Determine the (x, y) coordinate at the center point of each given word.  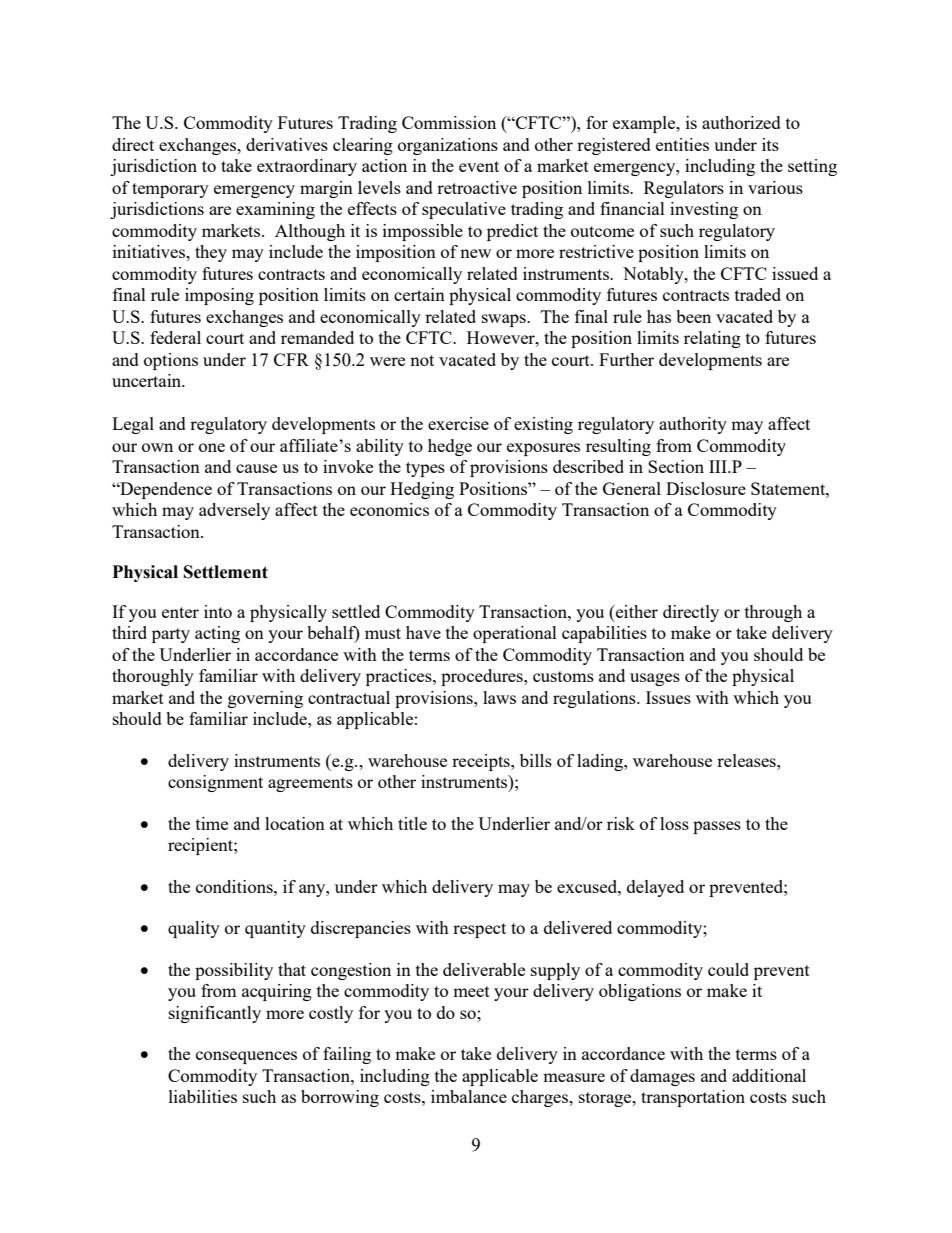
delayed (655, 888)
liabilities (203, 1096)
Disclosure (706, 488)
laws (499, 697)
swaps (505, 320)
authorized (741, 122)
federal (175, 337)
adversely (234, 511)
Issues (668, 697)
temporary (170, 190)
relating (712, 339)
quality (194, 929)
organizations (448, 146)
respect (479, 930)
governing (265, 699)
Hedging (422, 490)
